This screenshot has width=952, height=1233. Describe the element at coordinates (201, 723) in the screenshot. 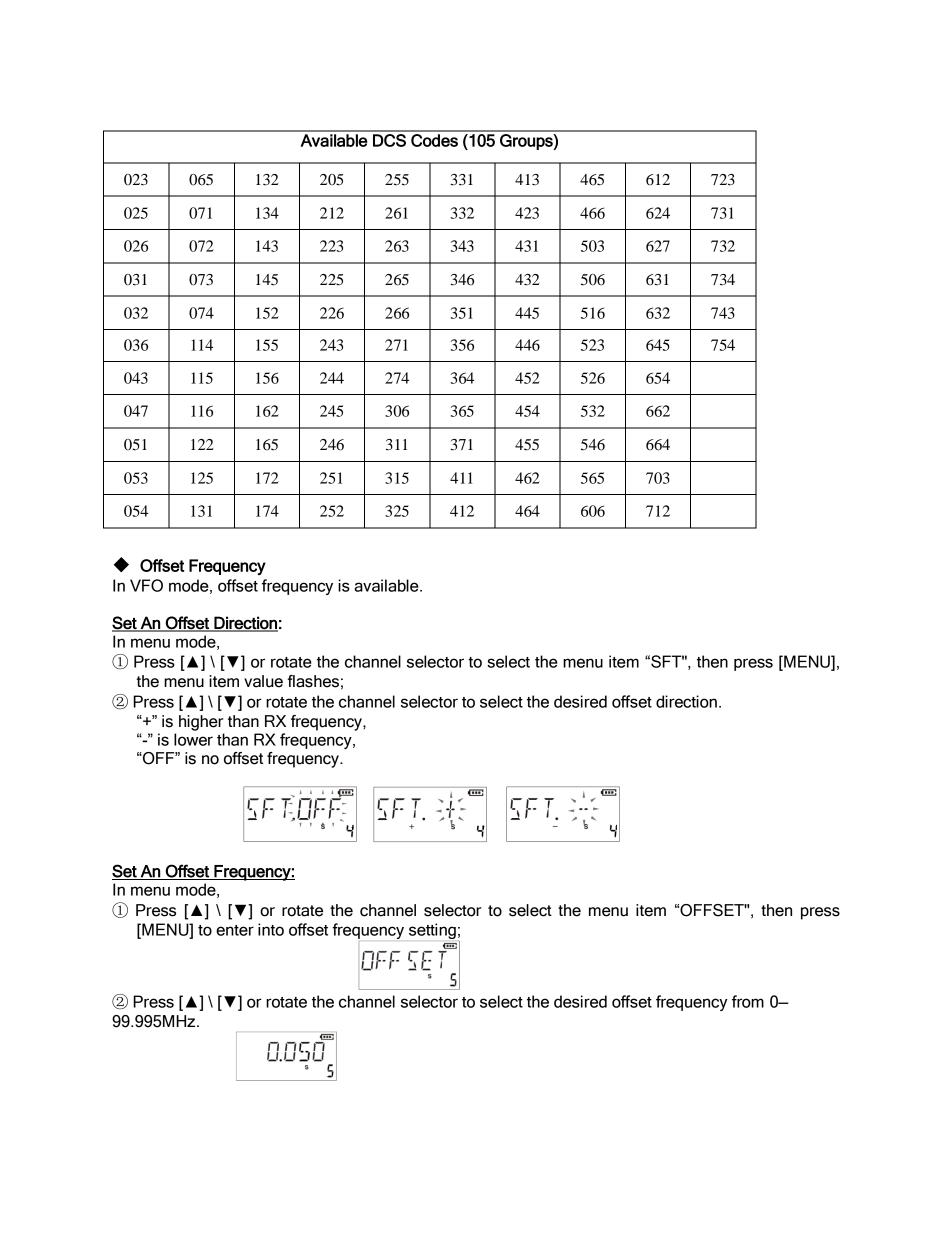

I see `higher` at that location.
